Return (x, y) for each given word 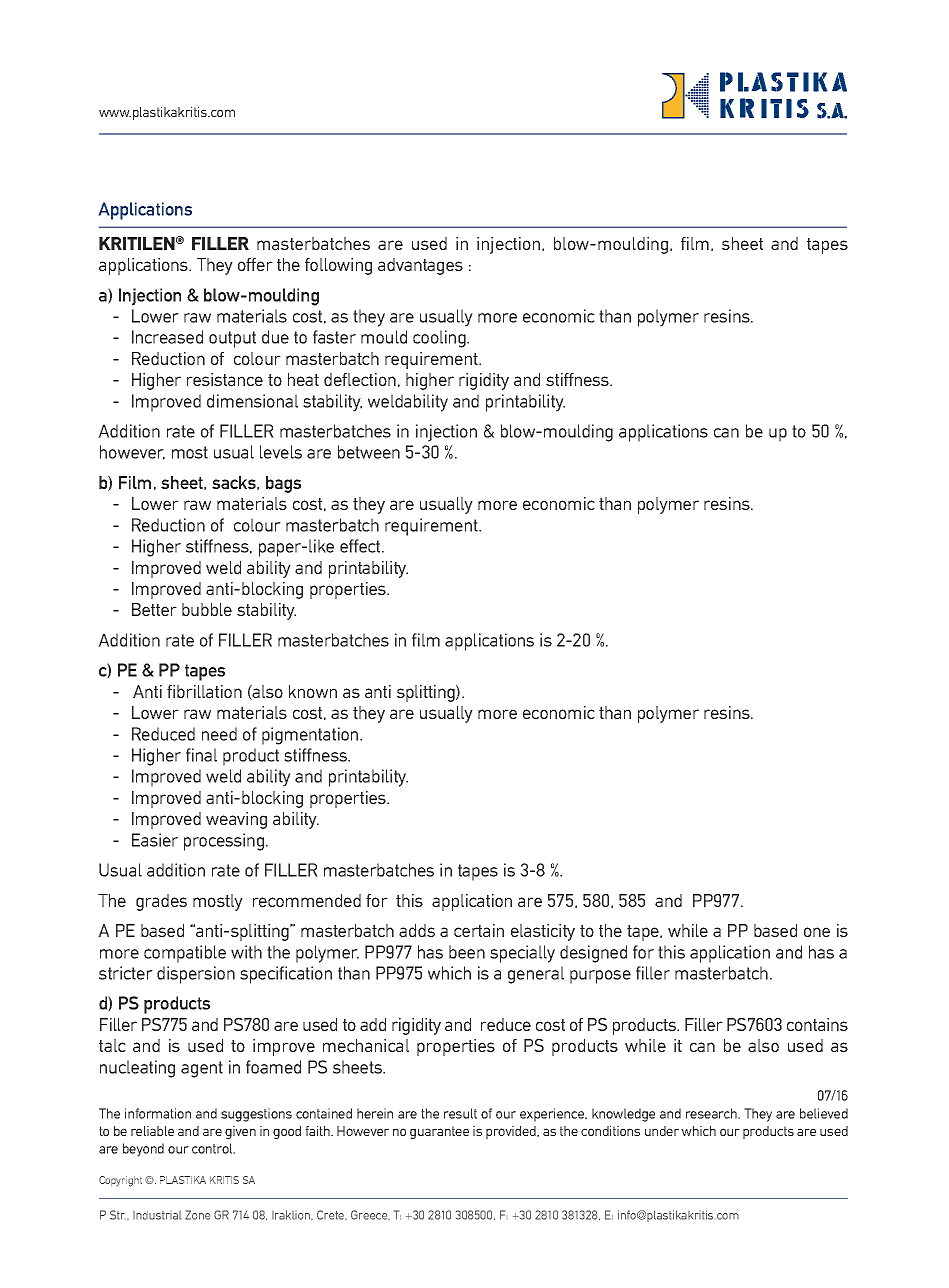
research (712, 1113)
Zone (197, 1215)
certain (479, 930)
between (369, 452)
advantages (420, 266)
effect (360, 546)
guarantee (439, 1132)
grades (161, 902)
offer (255, 264)
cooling (440, 339)
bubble (207, 609)
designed (593, 954)
